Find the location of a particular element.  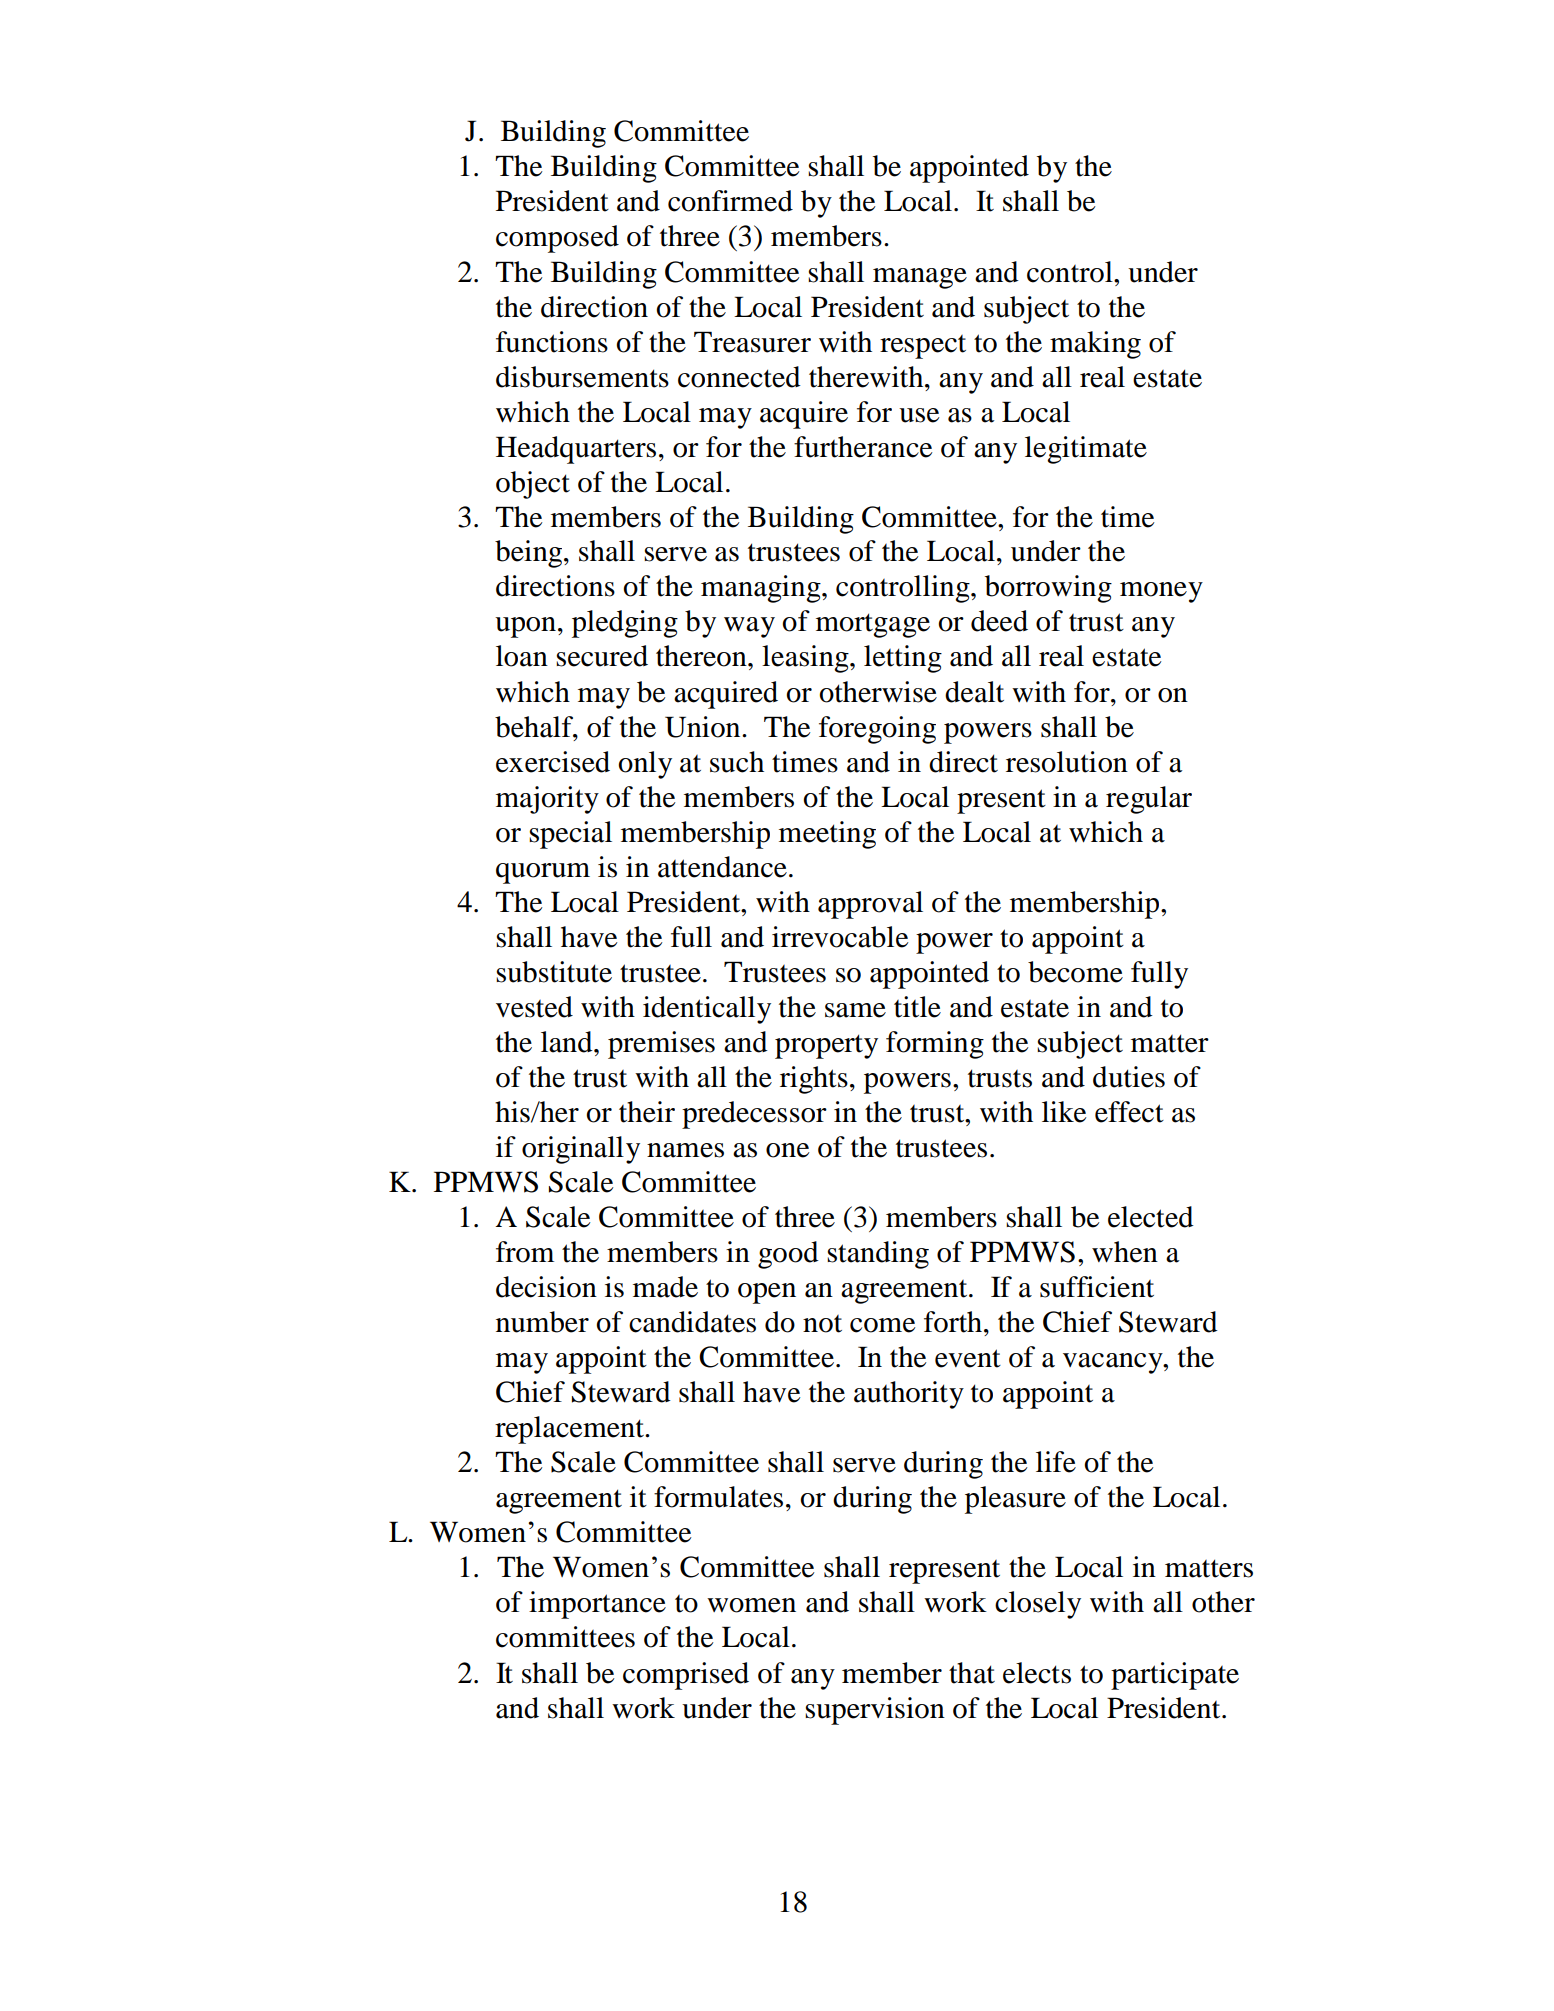

substitute is located at coordinates (554, 972).
